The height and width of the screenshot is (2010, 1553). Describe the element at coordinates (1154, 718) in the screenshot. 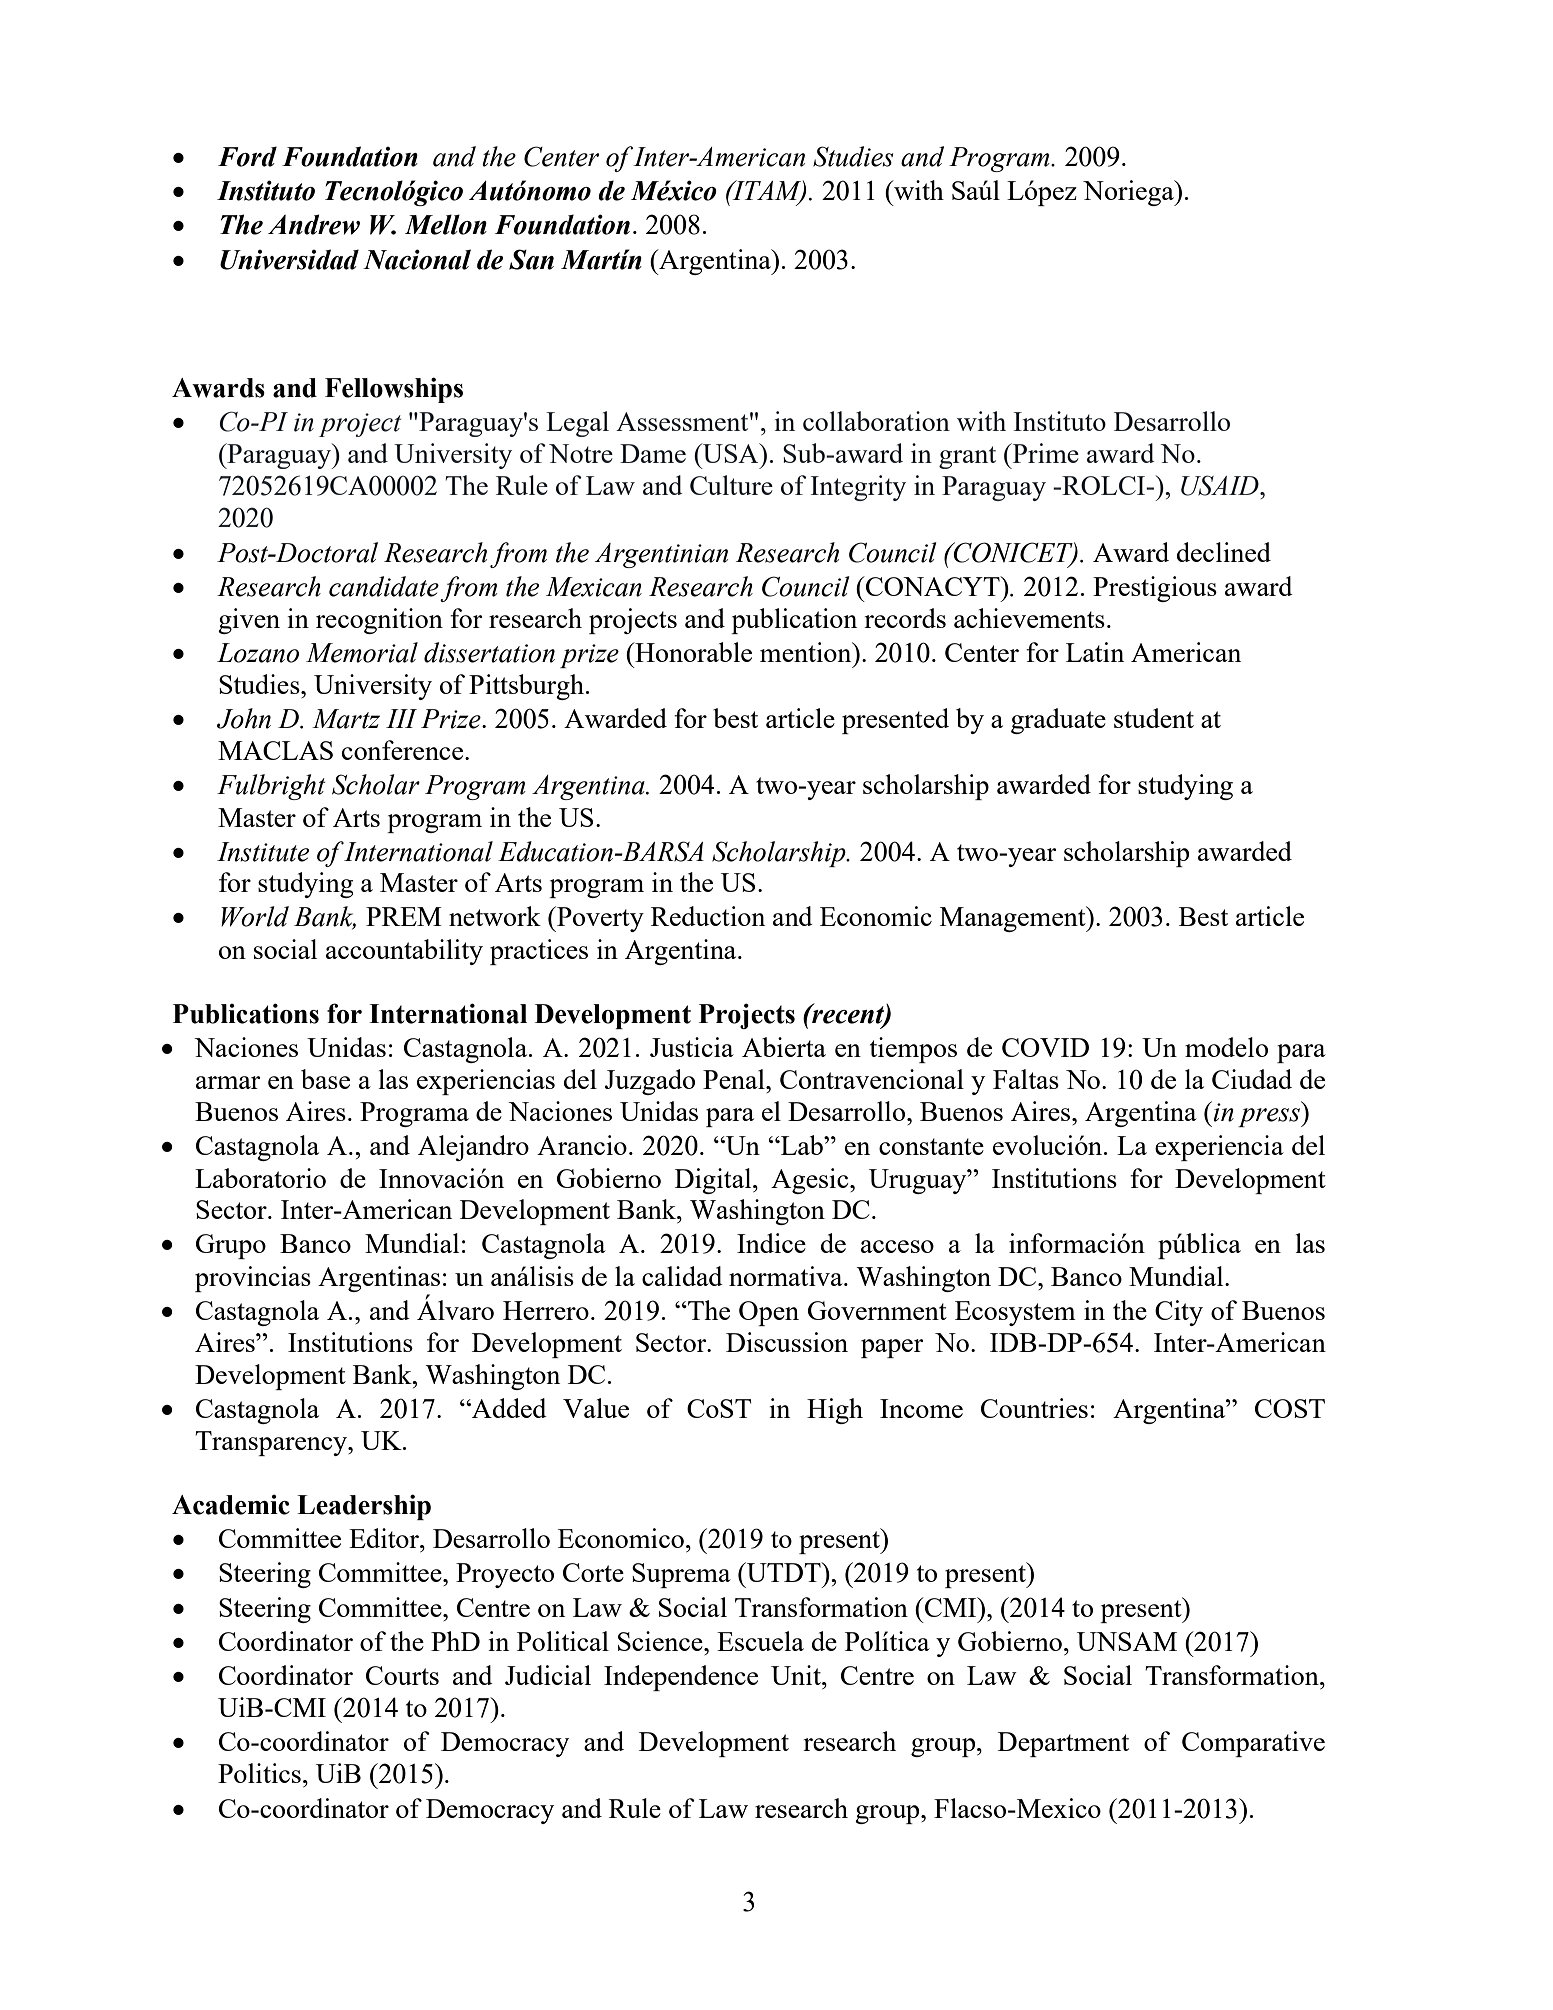

I see `student` at that location.
